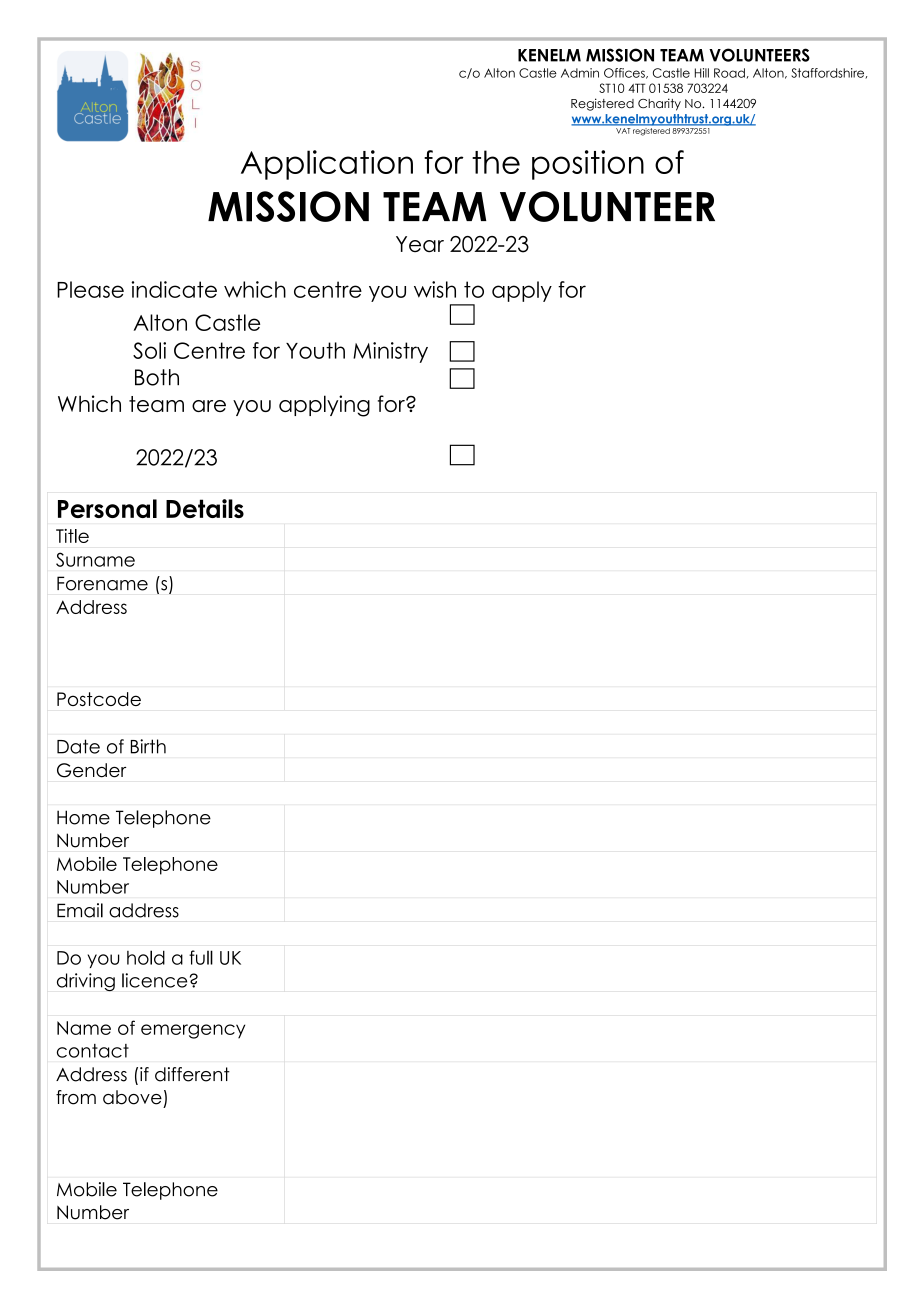 The image size is (924, 1308). What do you see at coordinates (496, 162) in the screenshot?
I see `the` at bounding box center [496, 162].
